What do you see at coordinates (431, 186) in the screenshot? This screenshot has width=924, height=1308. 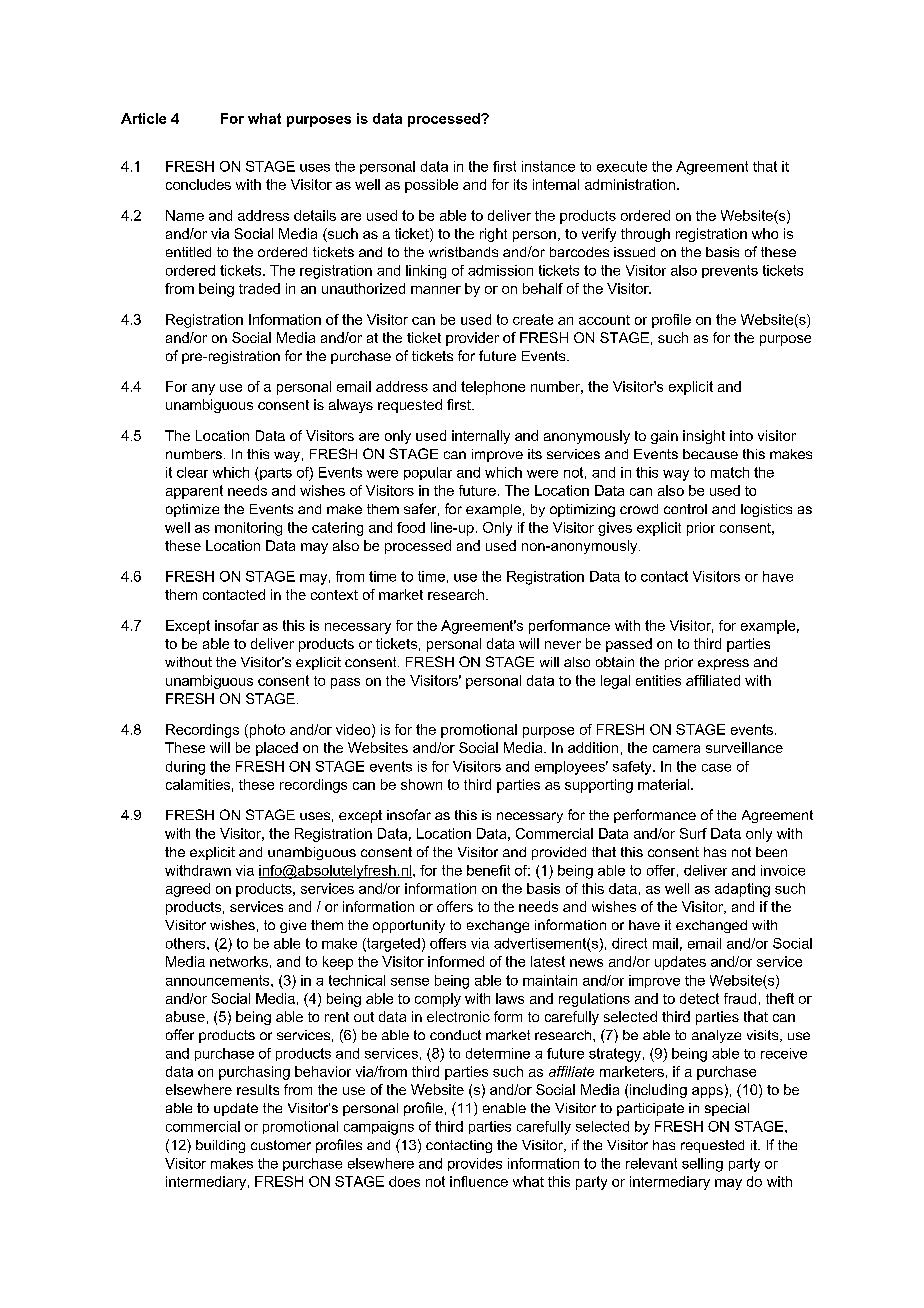 I see `possible` at bounding box center [431, 186].
